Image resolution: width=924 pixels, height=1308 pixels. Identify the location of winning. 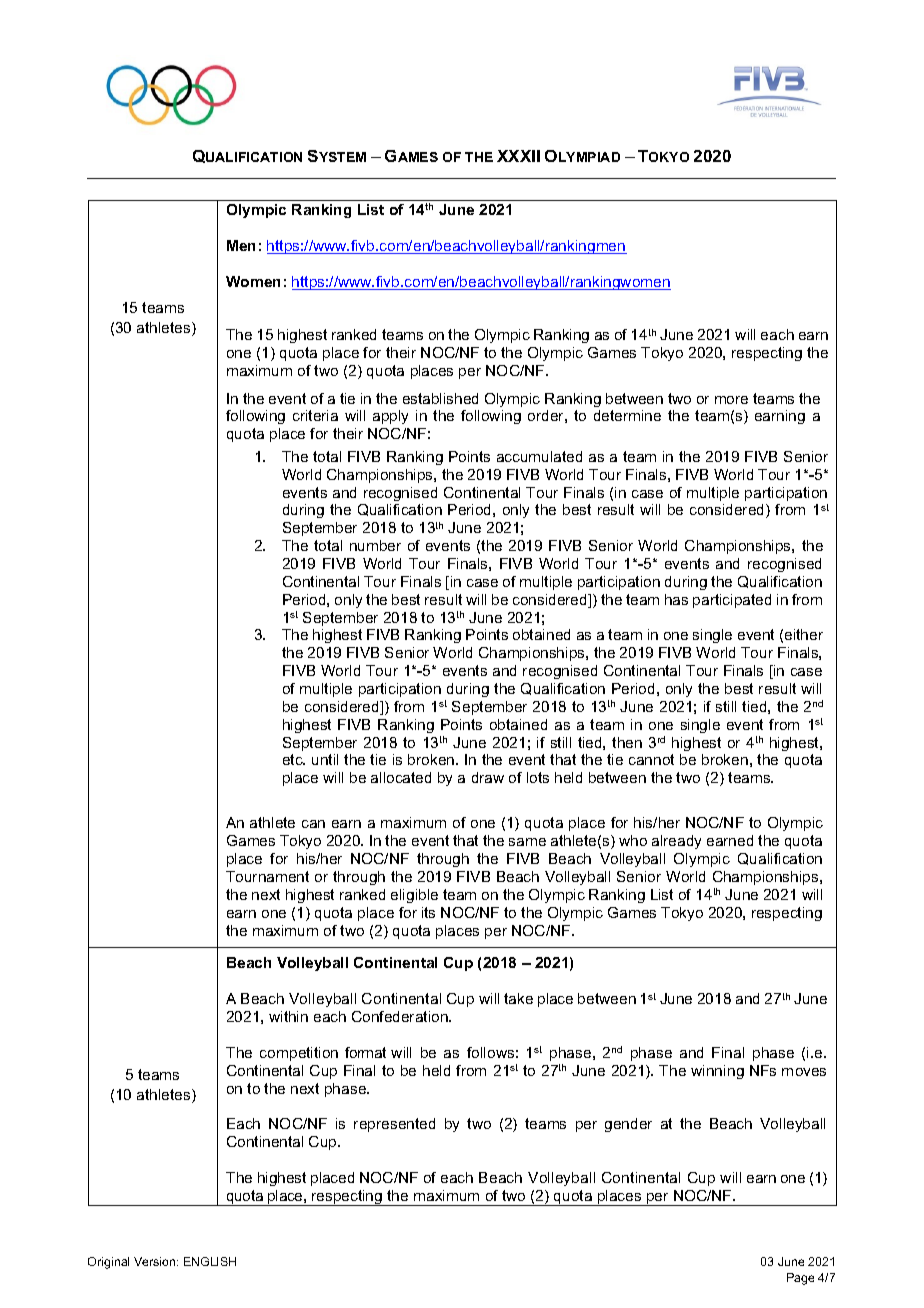
(717, 1072).
